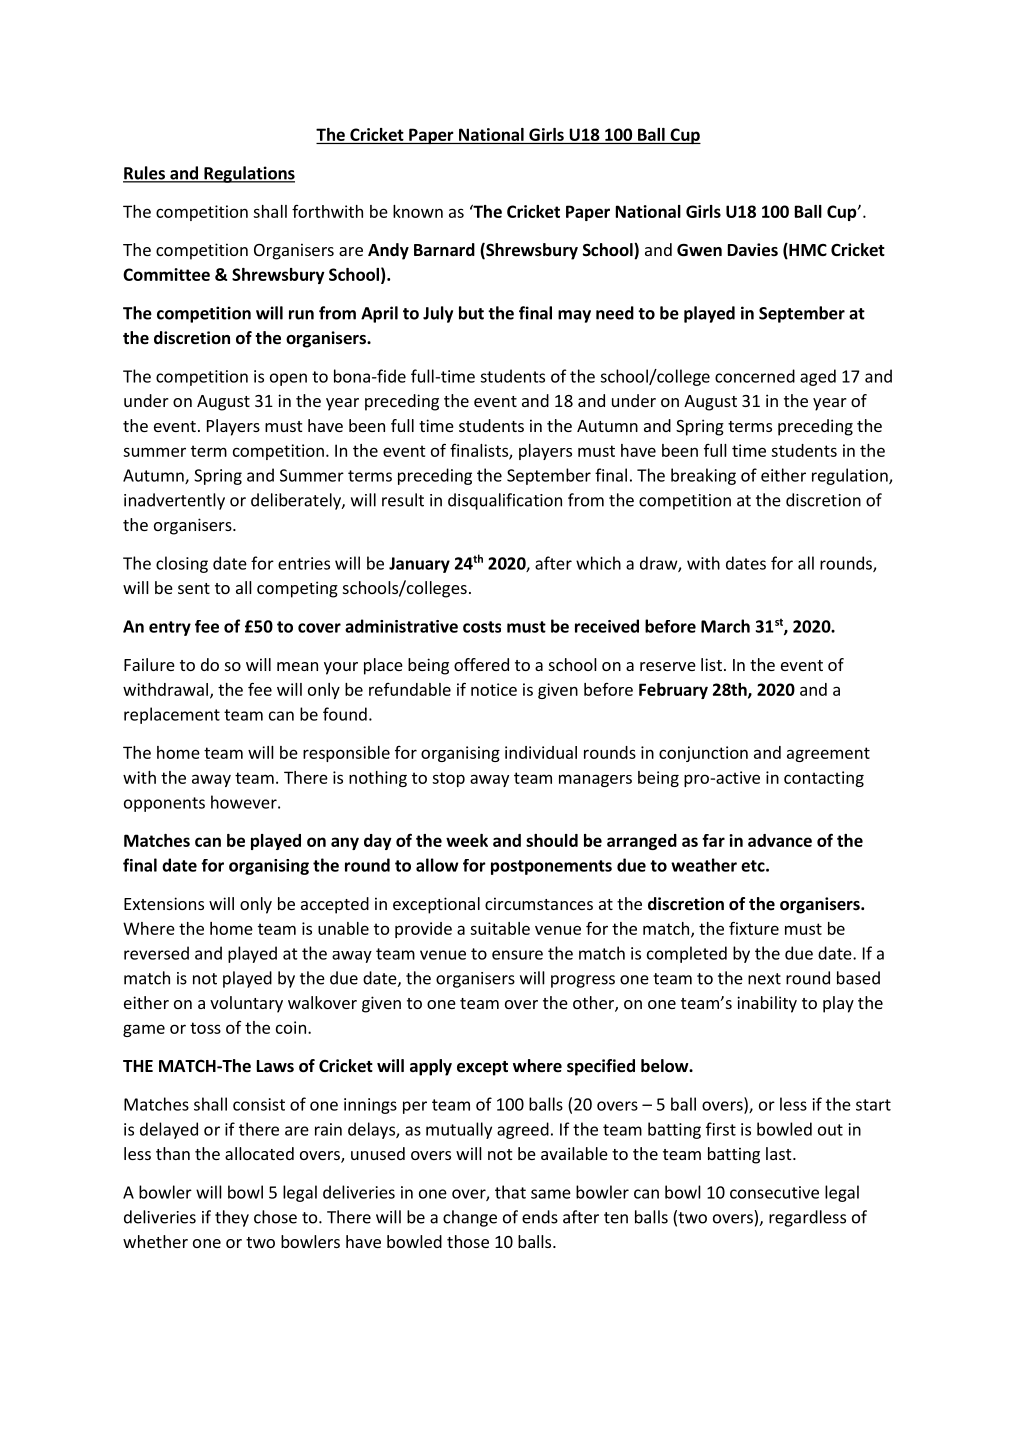 The height and width of the page is (1438, 1017). I want to click on ensure, so click(517, 955).
